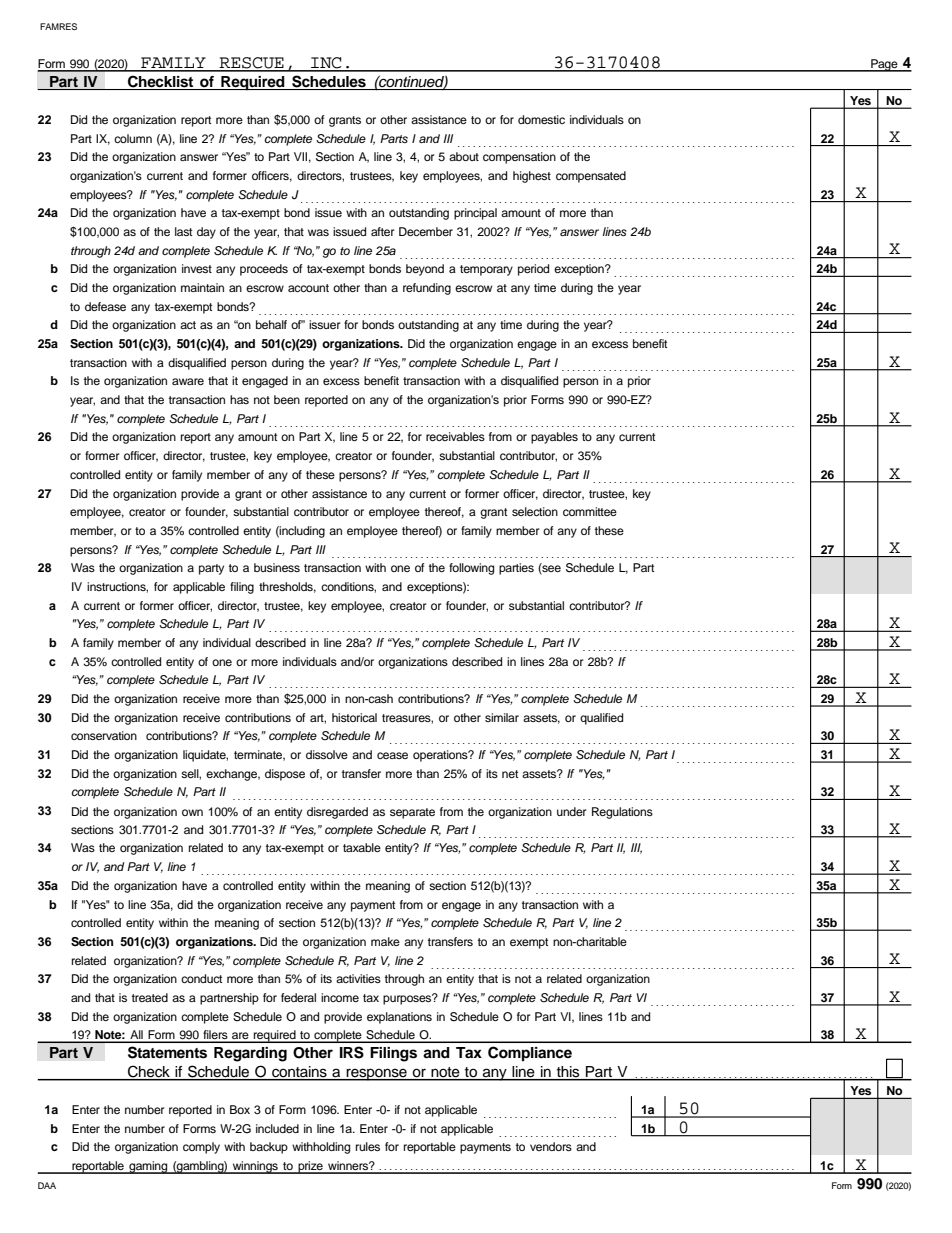  Describe the element at coordinates (148, 1167) in the screenshot. I see `gaming` at that location.
